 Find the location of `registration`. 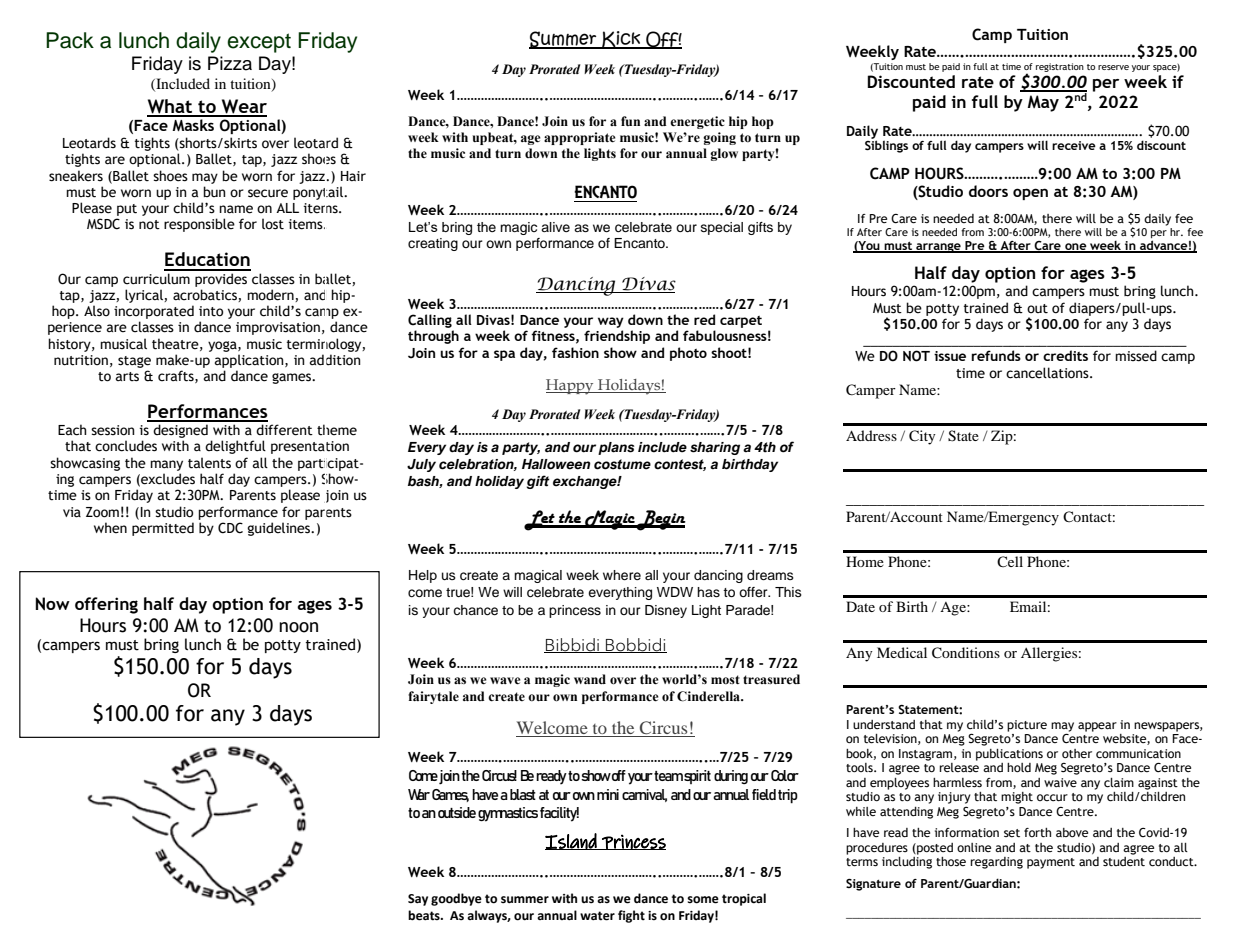

registration is located at coordinates (1060, 67).
